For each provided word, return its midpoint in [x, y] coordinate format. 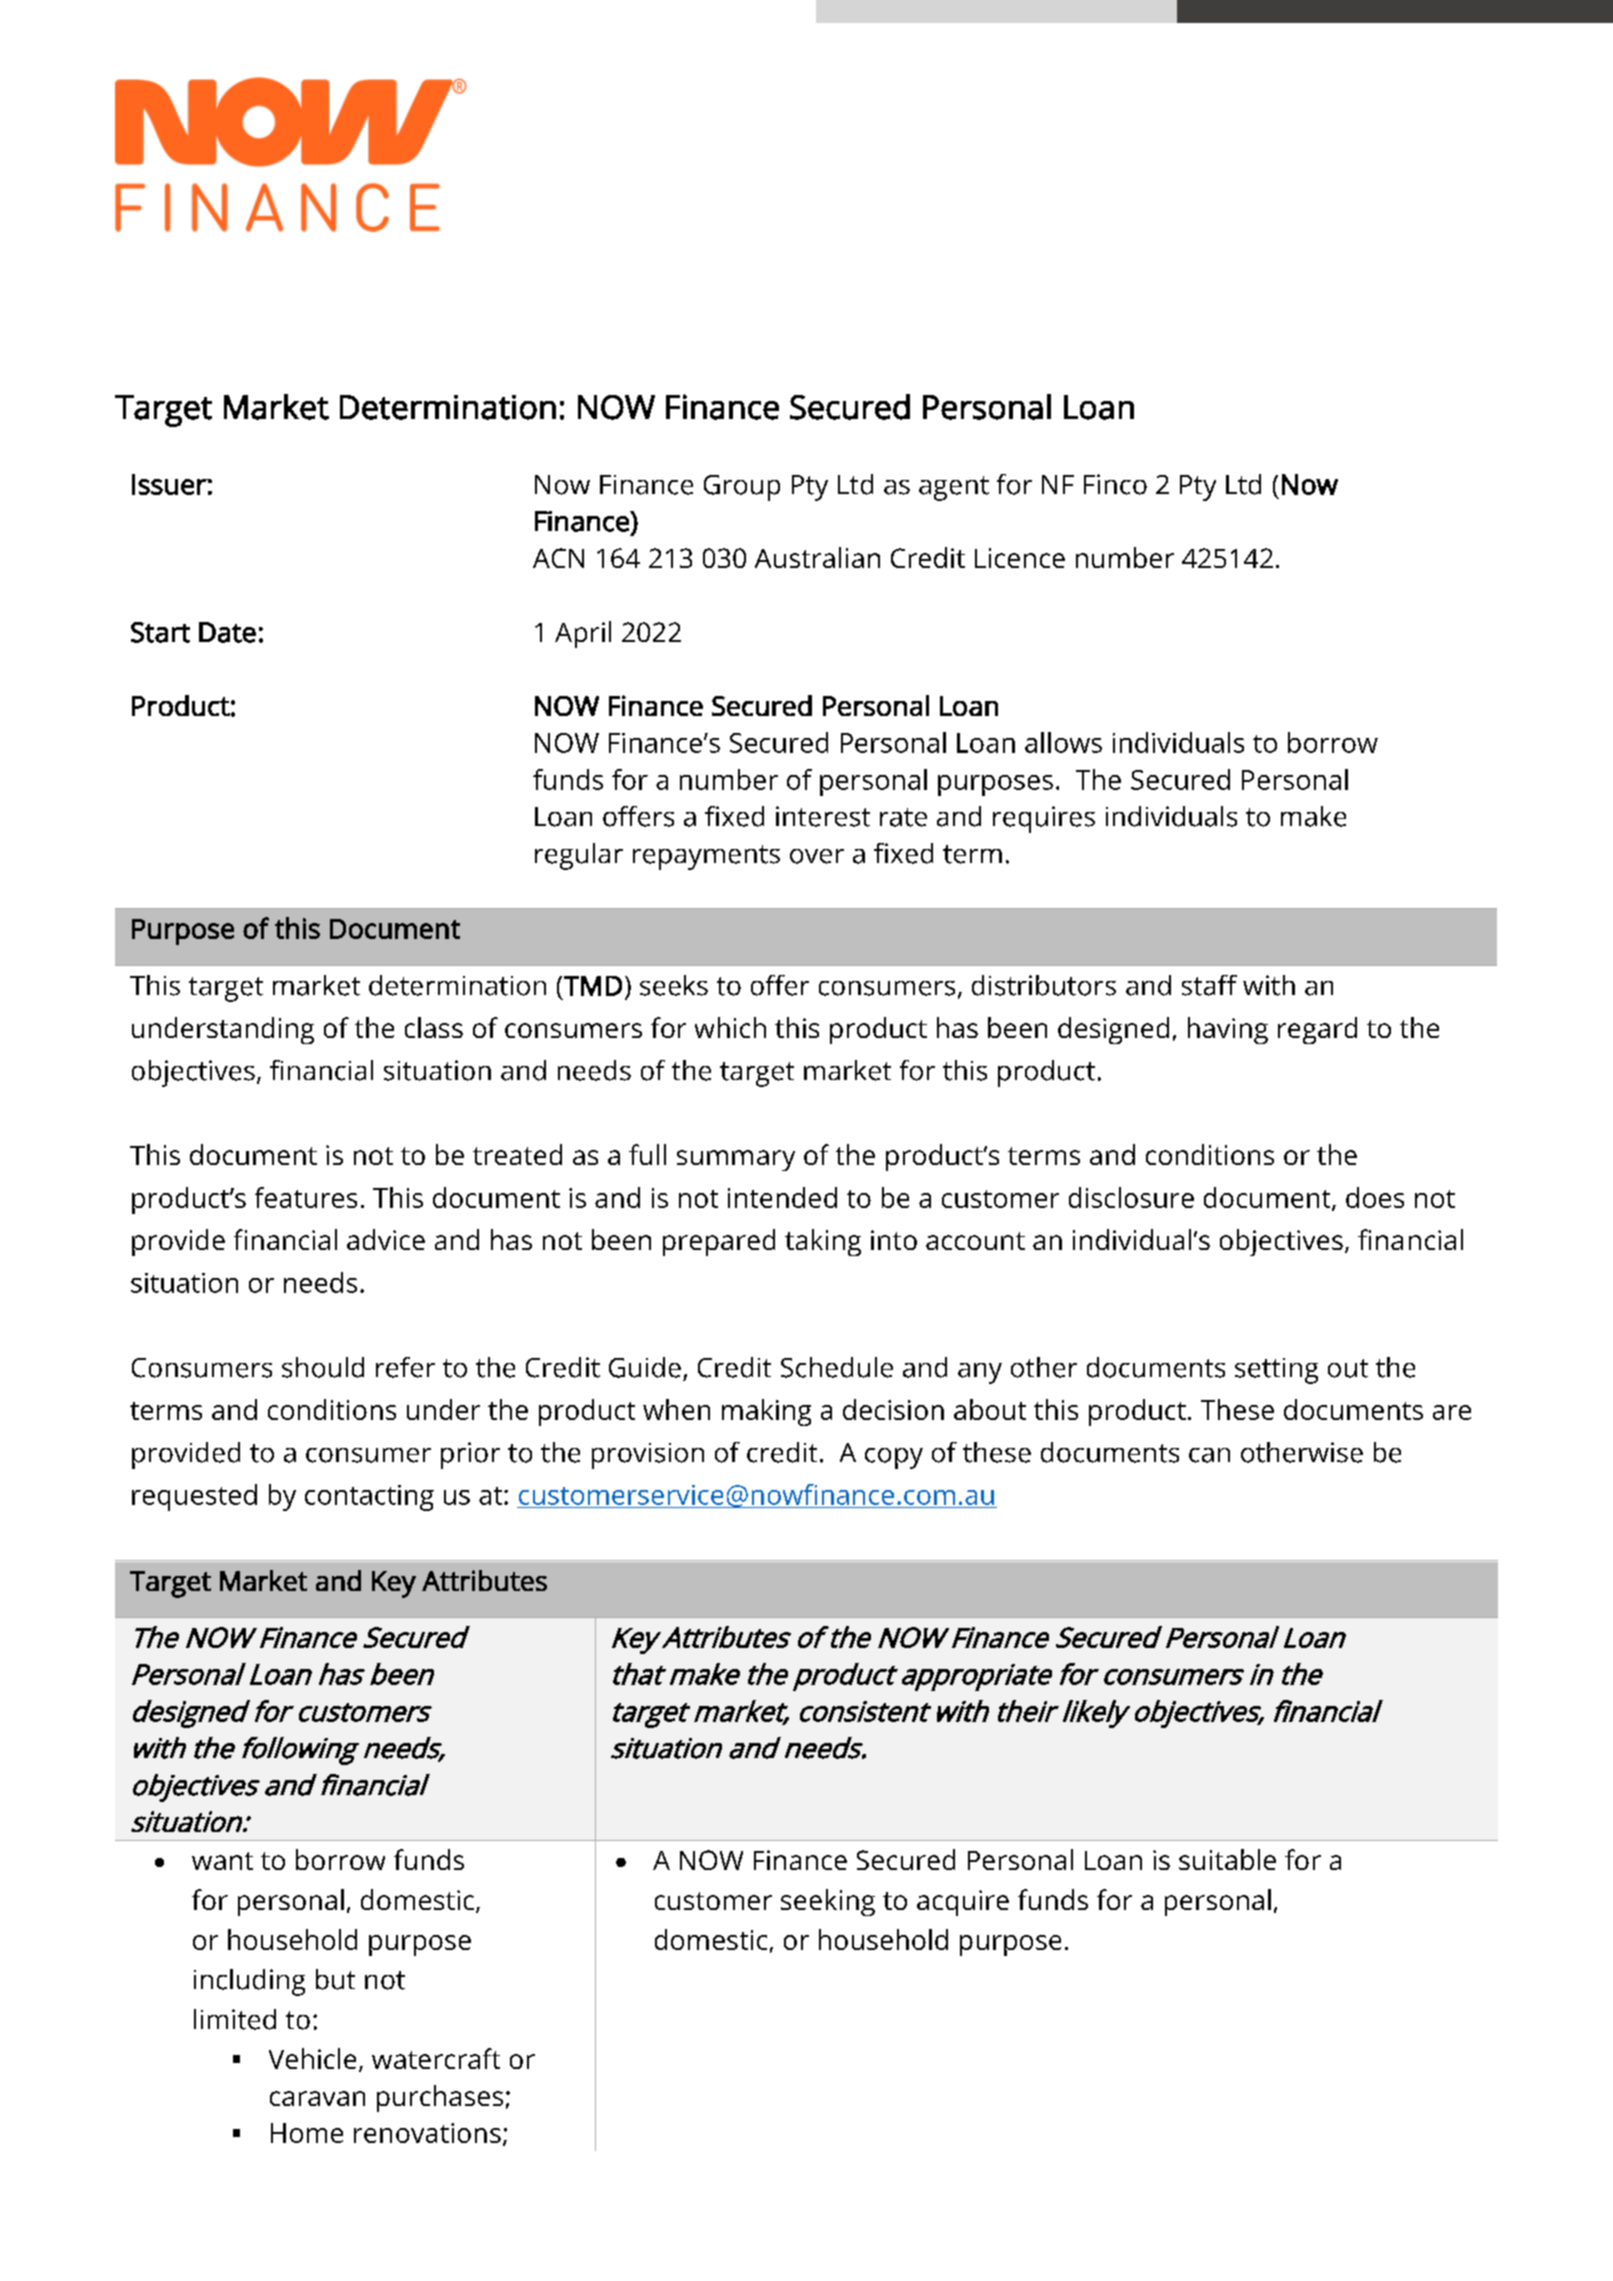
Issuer [170, 484]
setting [1276, 1371]
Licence [1020, 558]
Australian [817, 557]
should [323, 1367]
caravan [317, 2098]
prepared [719, 1242]
